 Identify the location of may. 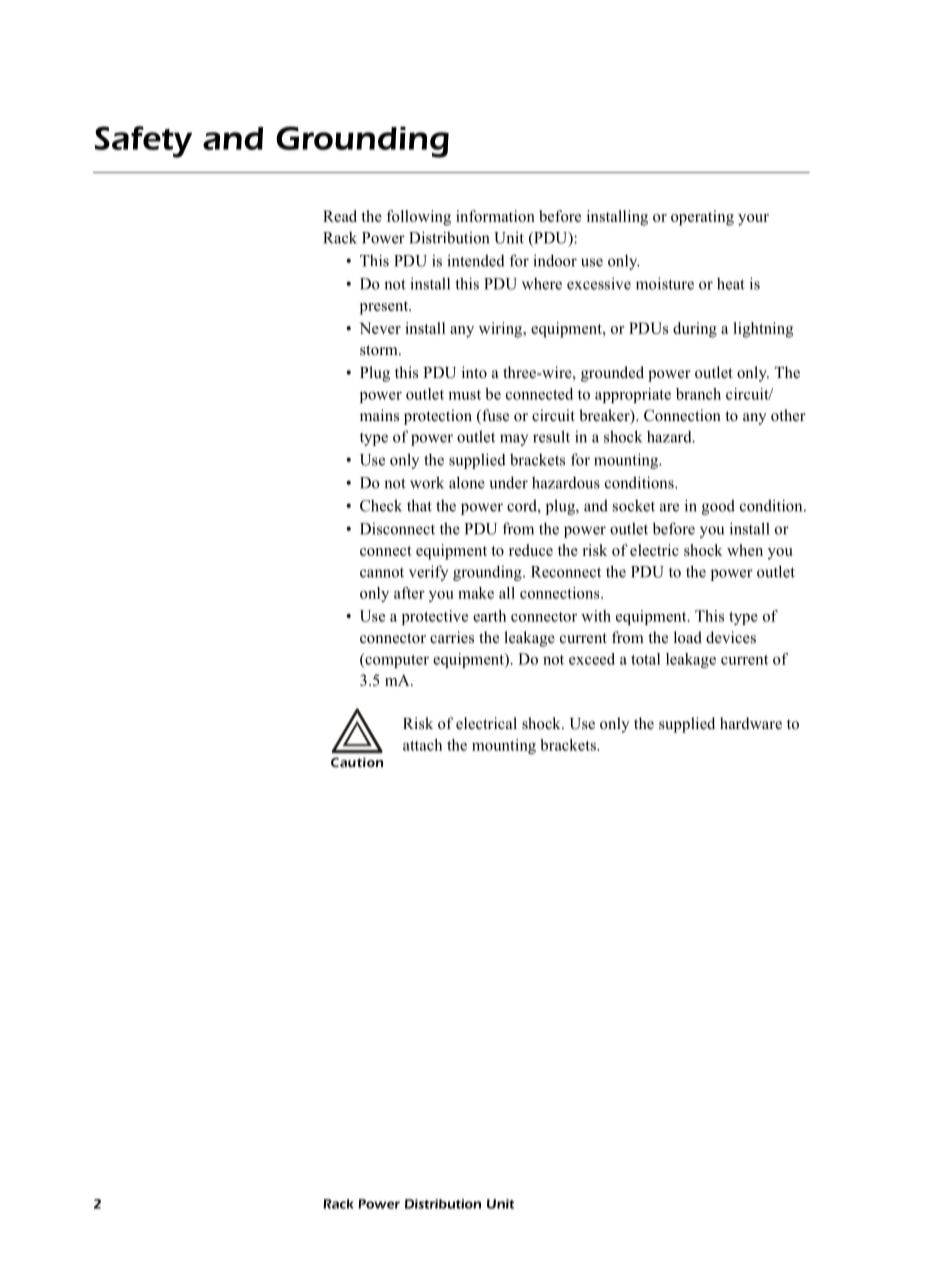
(514, 440).
